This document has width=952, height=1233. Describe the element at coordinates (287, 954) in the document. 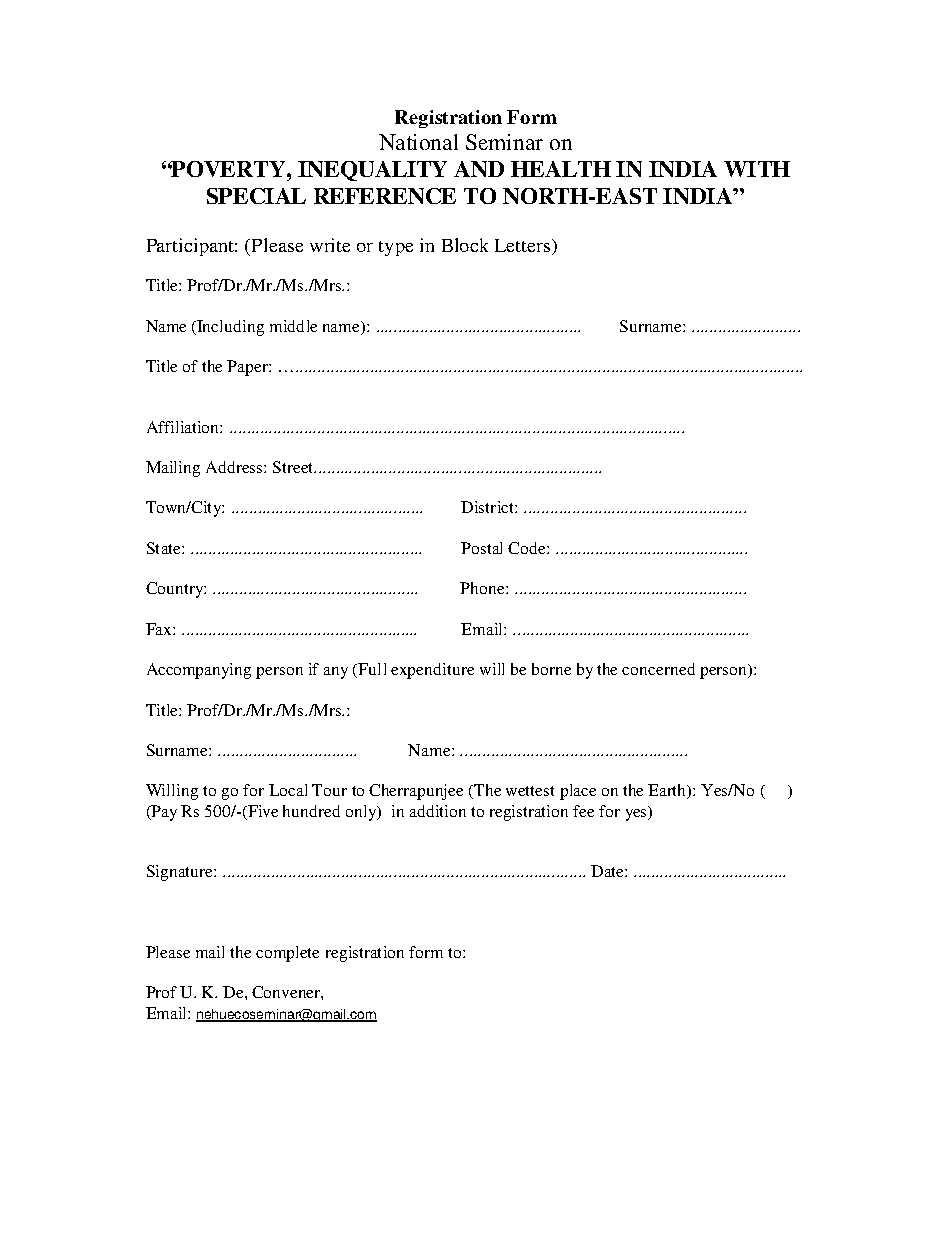

I see `complete` at that location.
